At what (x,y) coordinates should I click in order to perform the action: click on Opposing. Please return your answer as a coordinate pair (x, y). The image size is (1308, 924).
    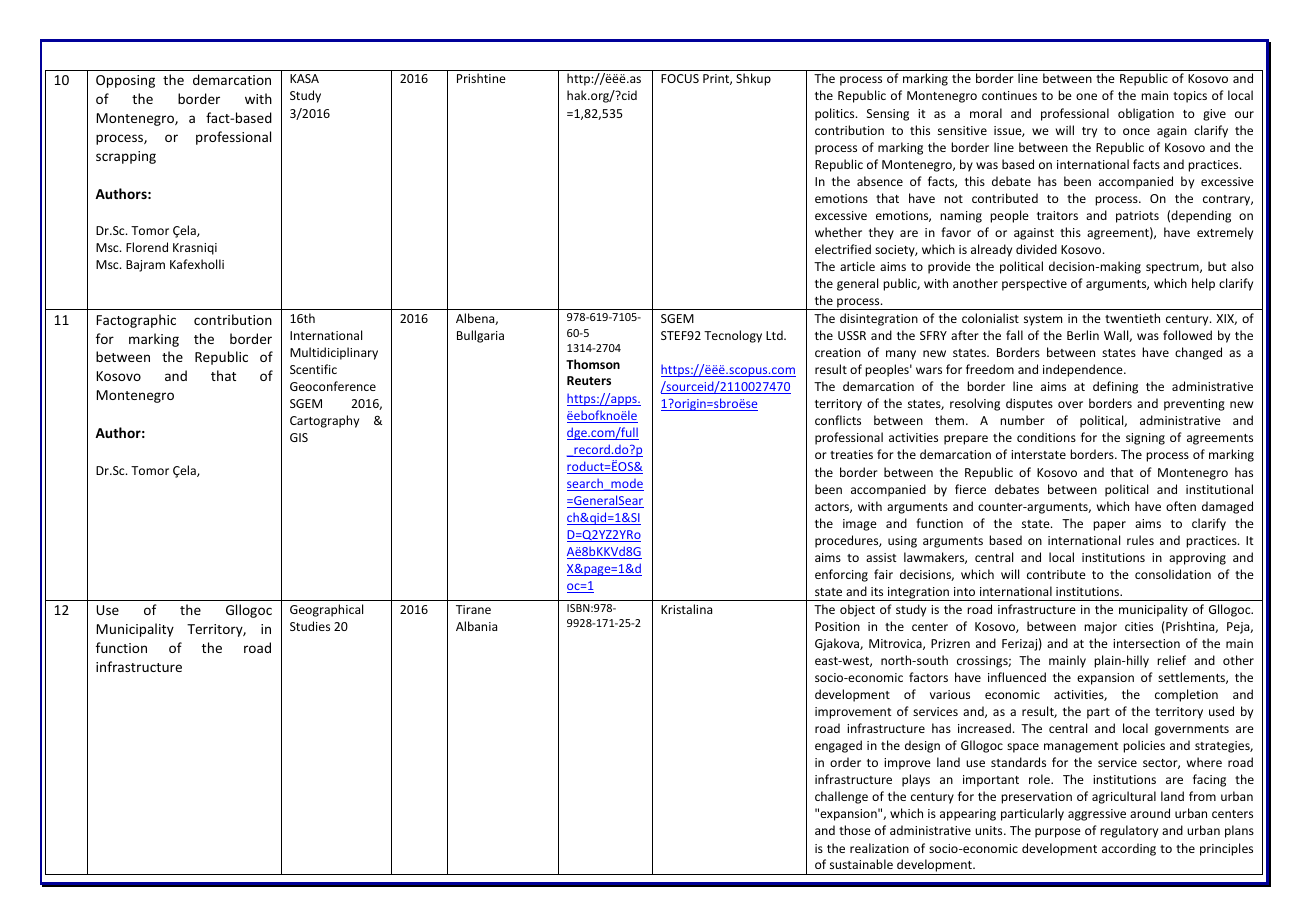
    Looking at the image, I should click on (125, 81).
